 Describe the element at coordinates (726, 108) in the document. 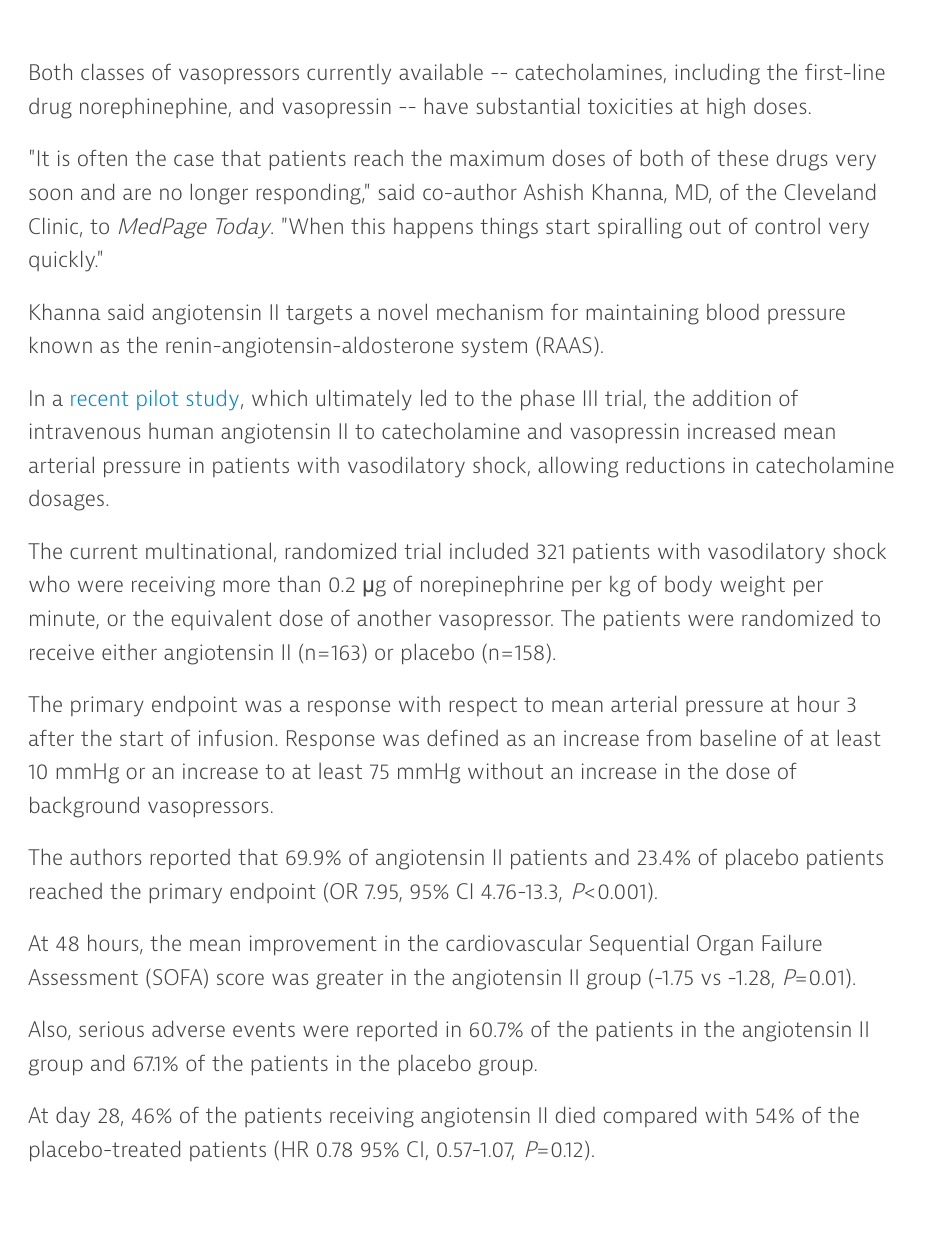

I see `high` at that location.
